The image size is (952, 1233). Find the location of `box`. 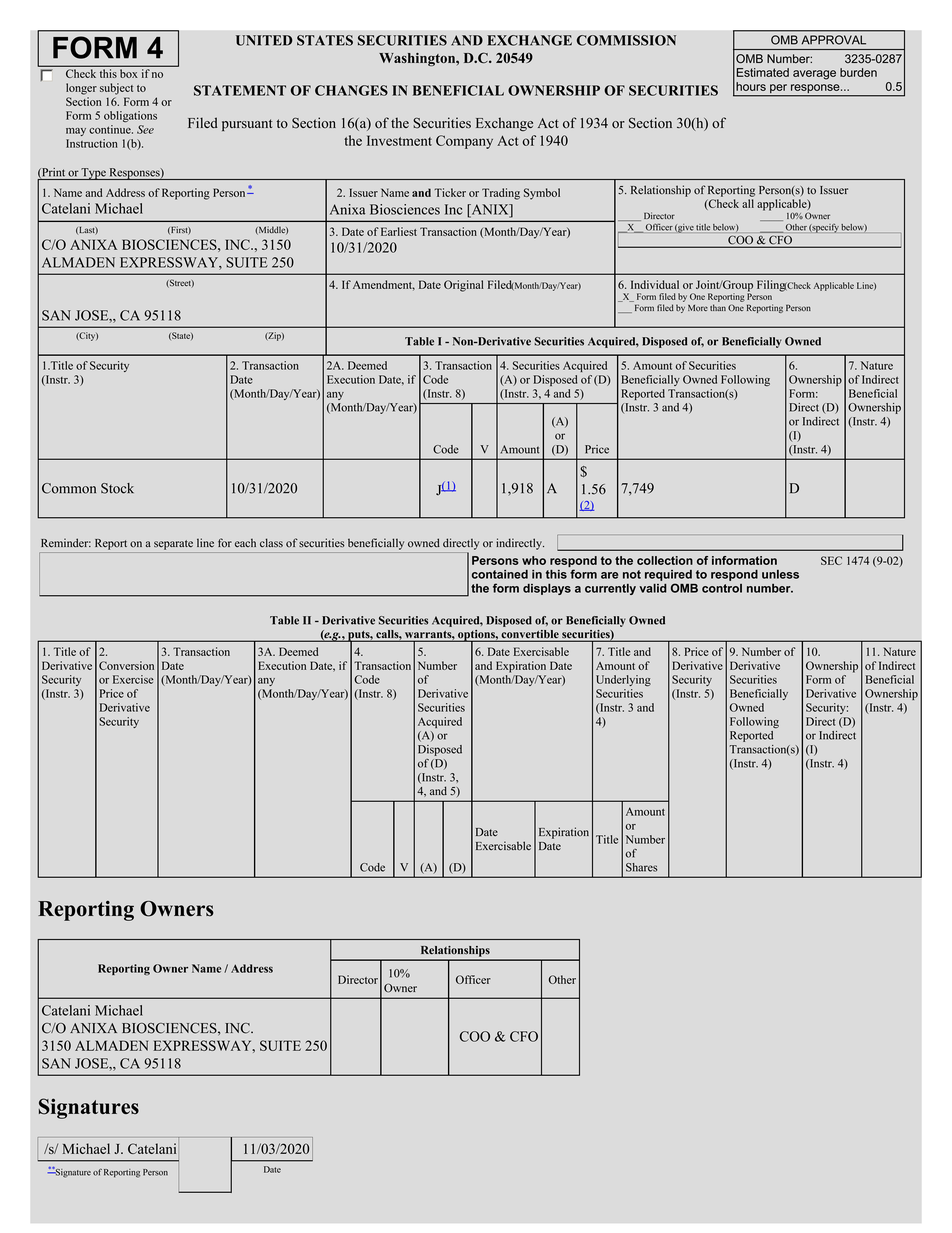

box is located at coordinates (128, 73).
